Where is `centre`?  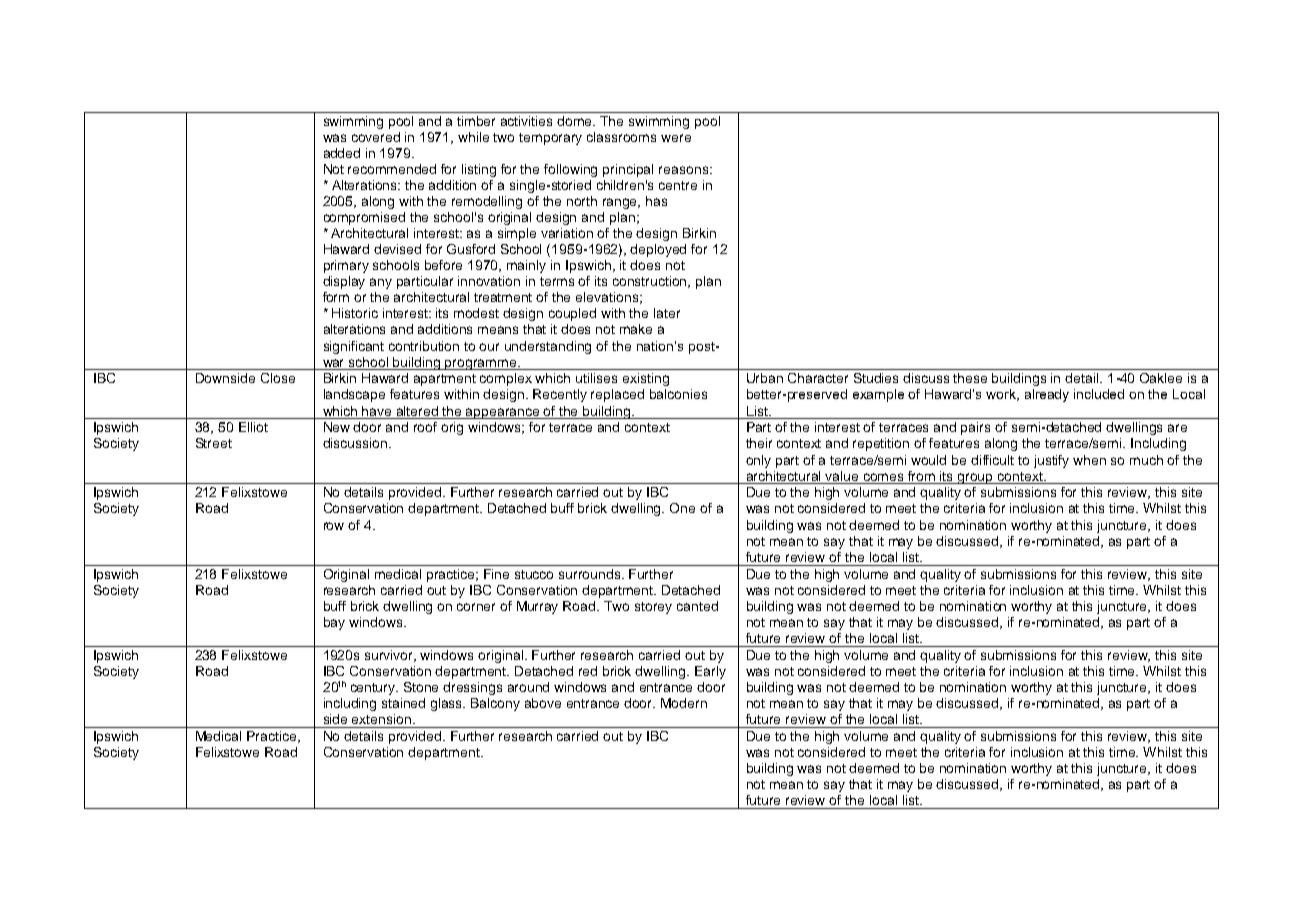 centre is located at coordinates (678, 185).
